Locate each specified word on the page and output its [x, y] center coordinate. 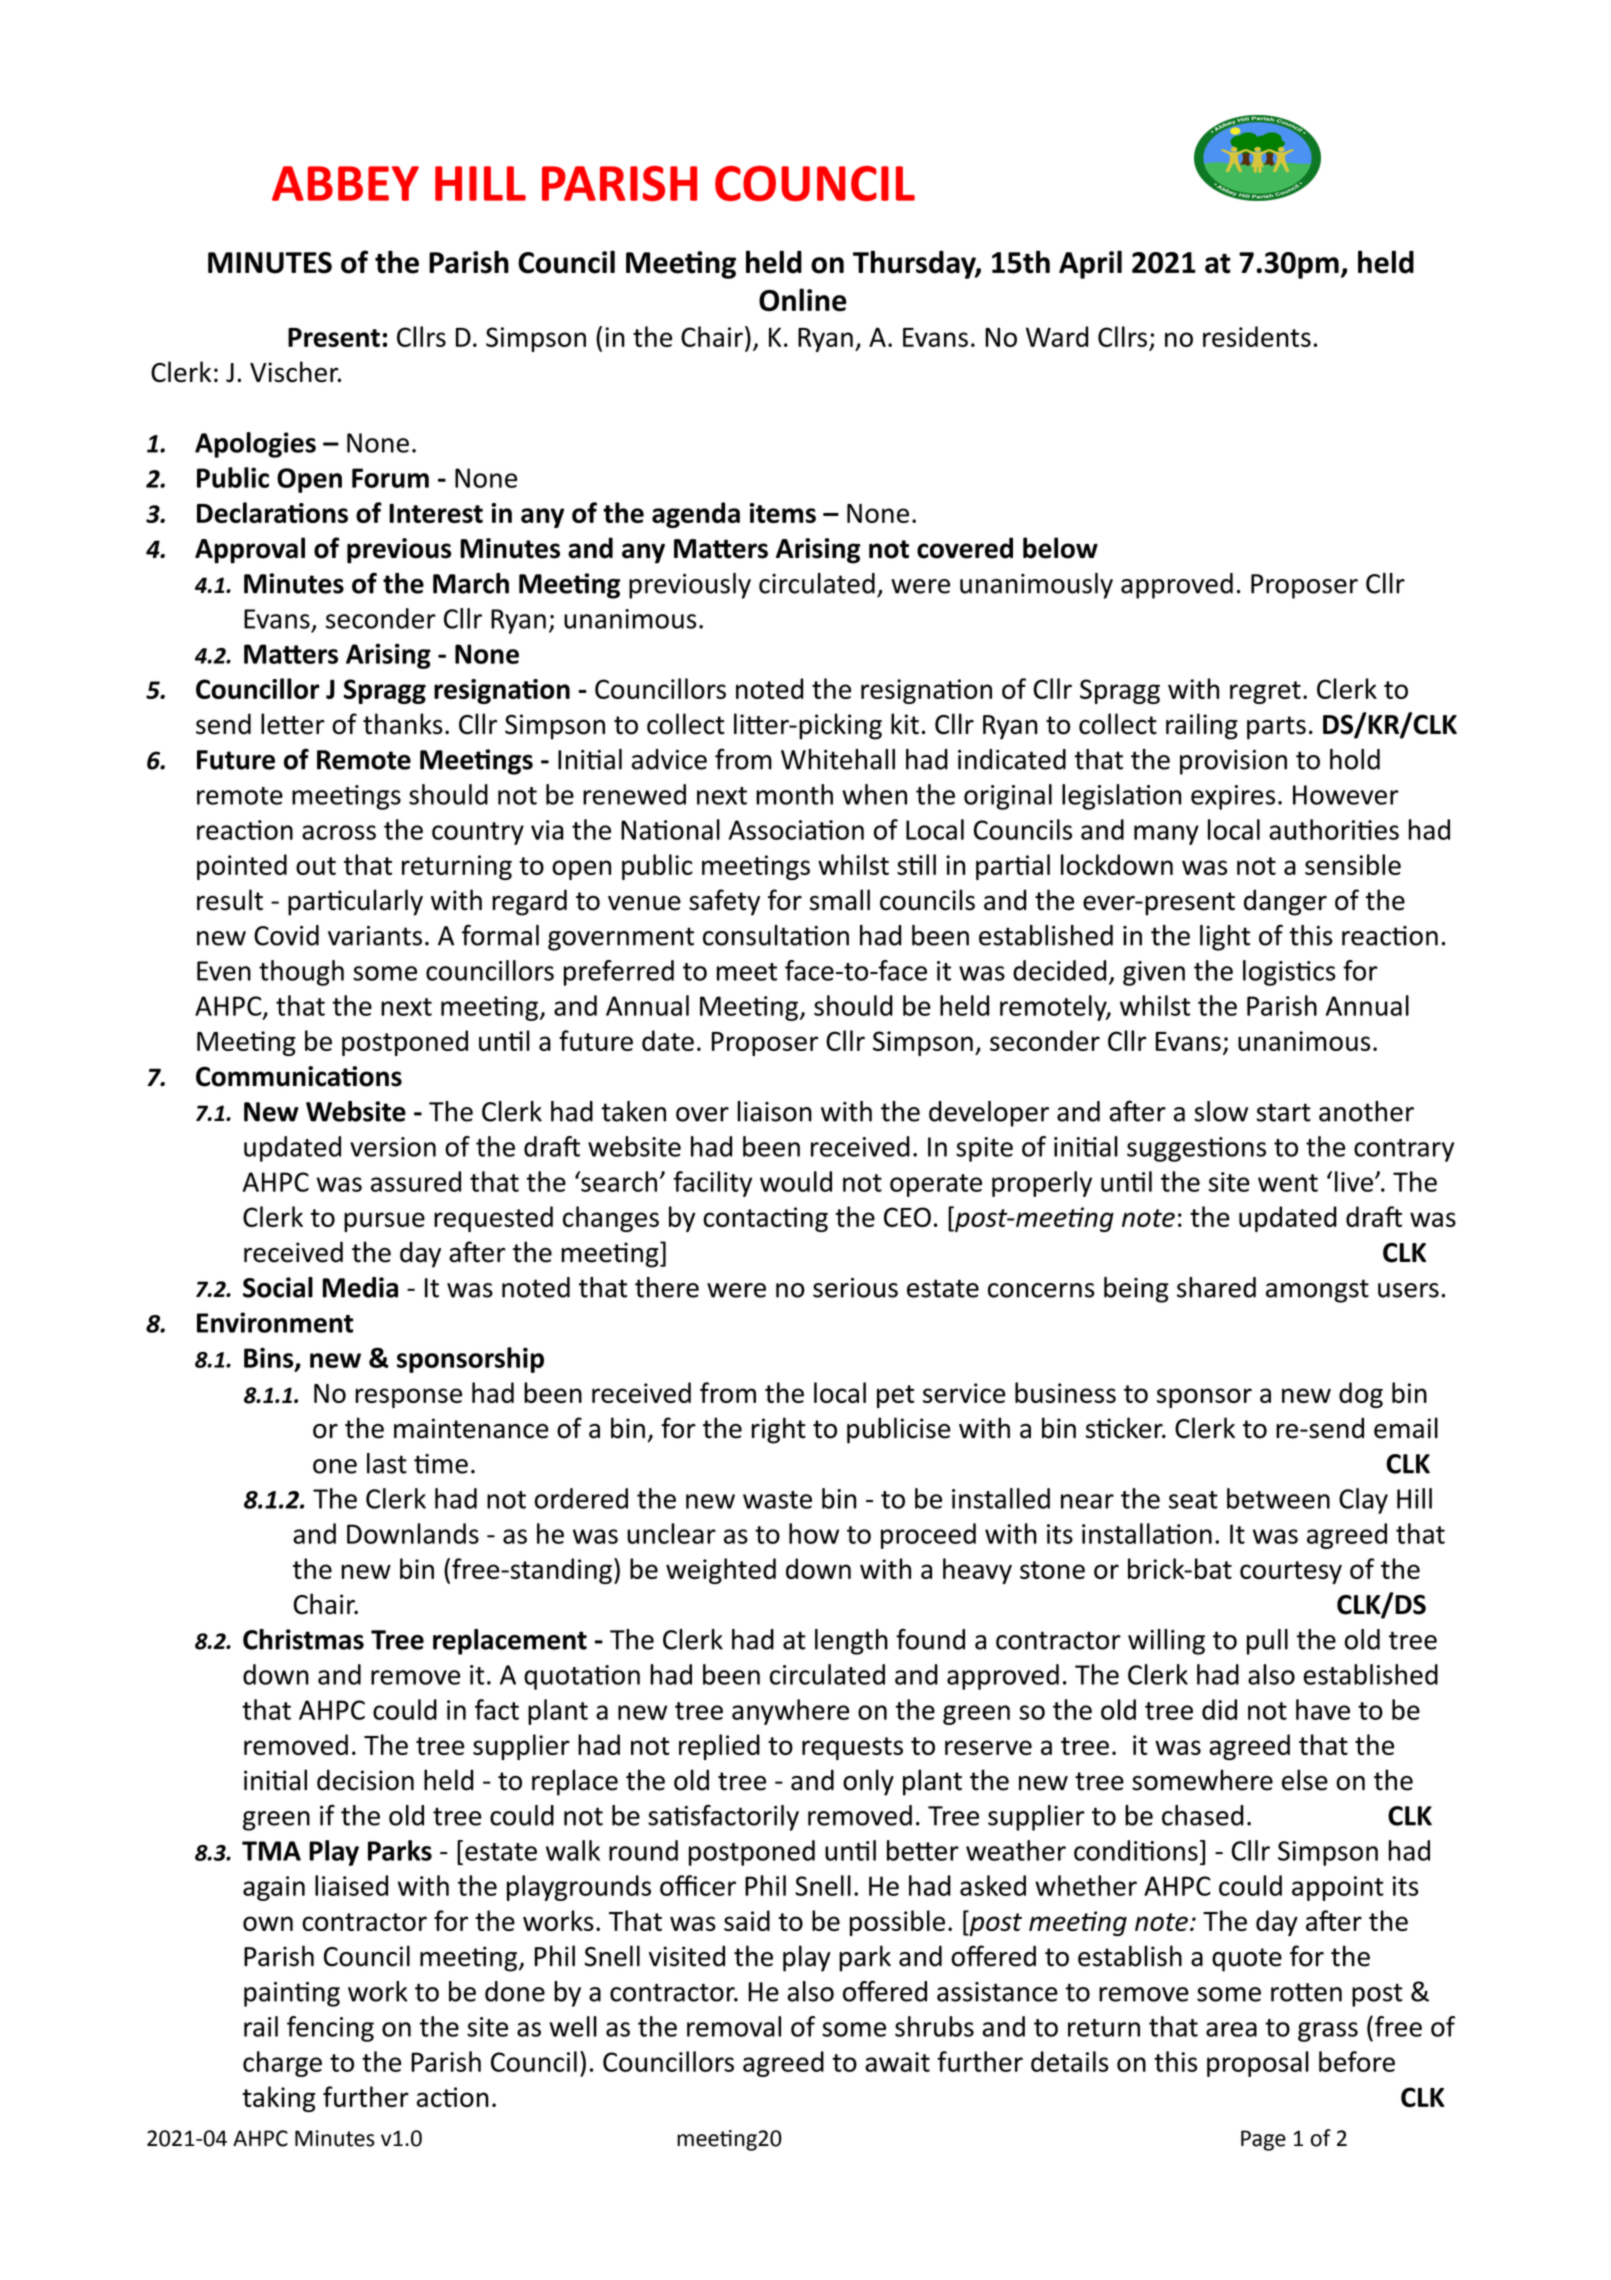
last [387, 1463]
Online [803, 300]
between [1278, 1498]
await [897, 2062]
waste [777, 1500]
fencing [330, 2029]
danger [1285, 902]
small [840, 900]
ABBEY [345, 183]
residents [1257, 336]
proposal [1258, 2064]
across [339, 832]
